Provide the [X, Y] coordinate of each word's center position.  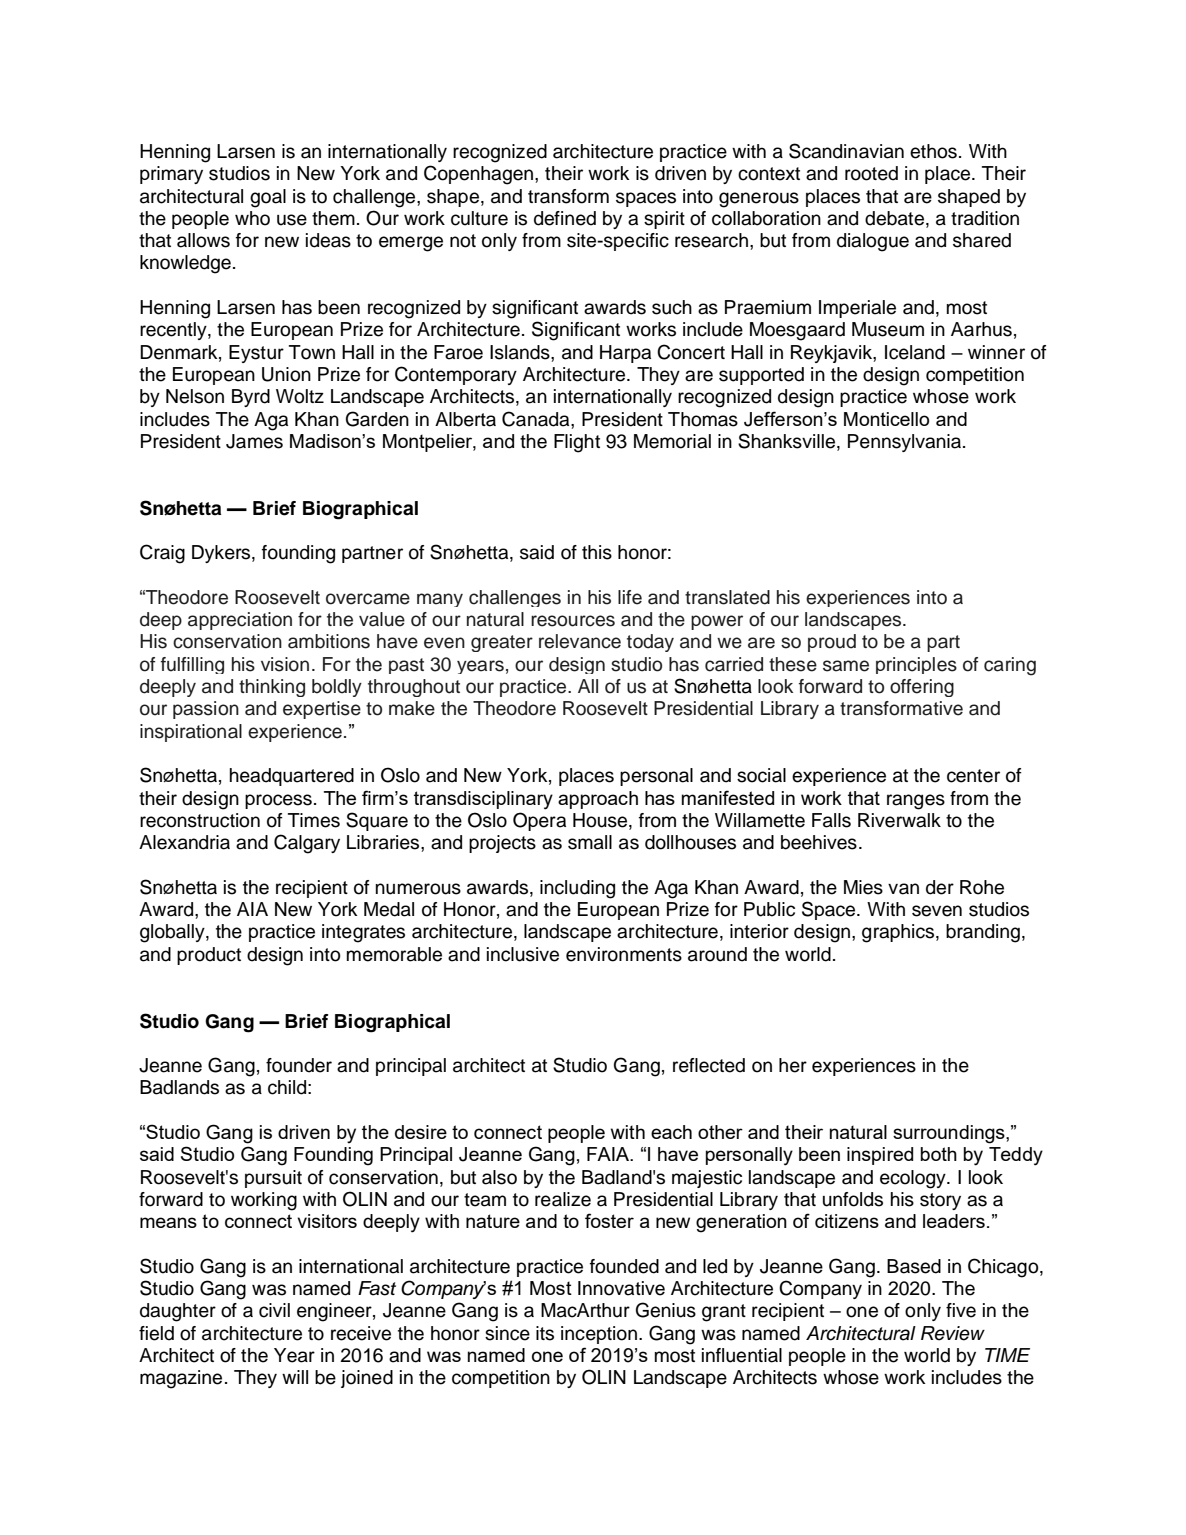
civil [274, 1310]
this [597, 552]
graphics [899, 933]
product [209, 956]
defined [565, 218]
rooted [871, 173]
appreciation [240, 621]
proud [832, 643]
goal [268, 198]
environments [624, 954]
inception [600, 1335]
